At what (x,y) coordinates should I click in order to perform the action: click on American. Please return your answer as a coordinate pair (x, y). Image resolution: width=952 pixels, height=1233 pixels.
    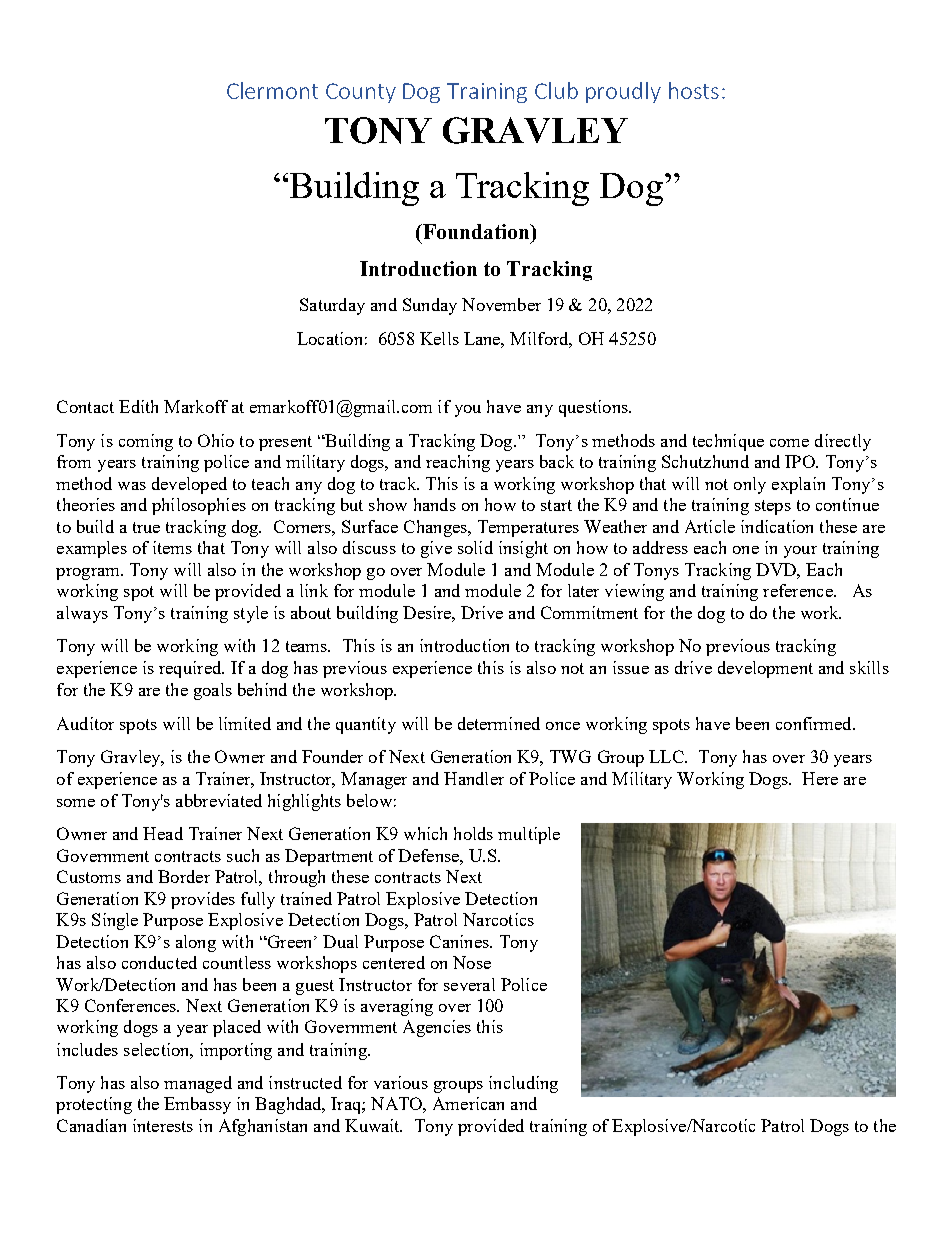
    Looking at the image, I should click on (468, 1103).
